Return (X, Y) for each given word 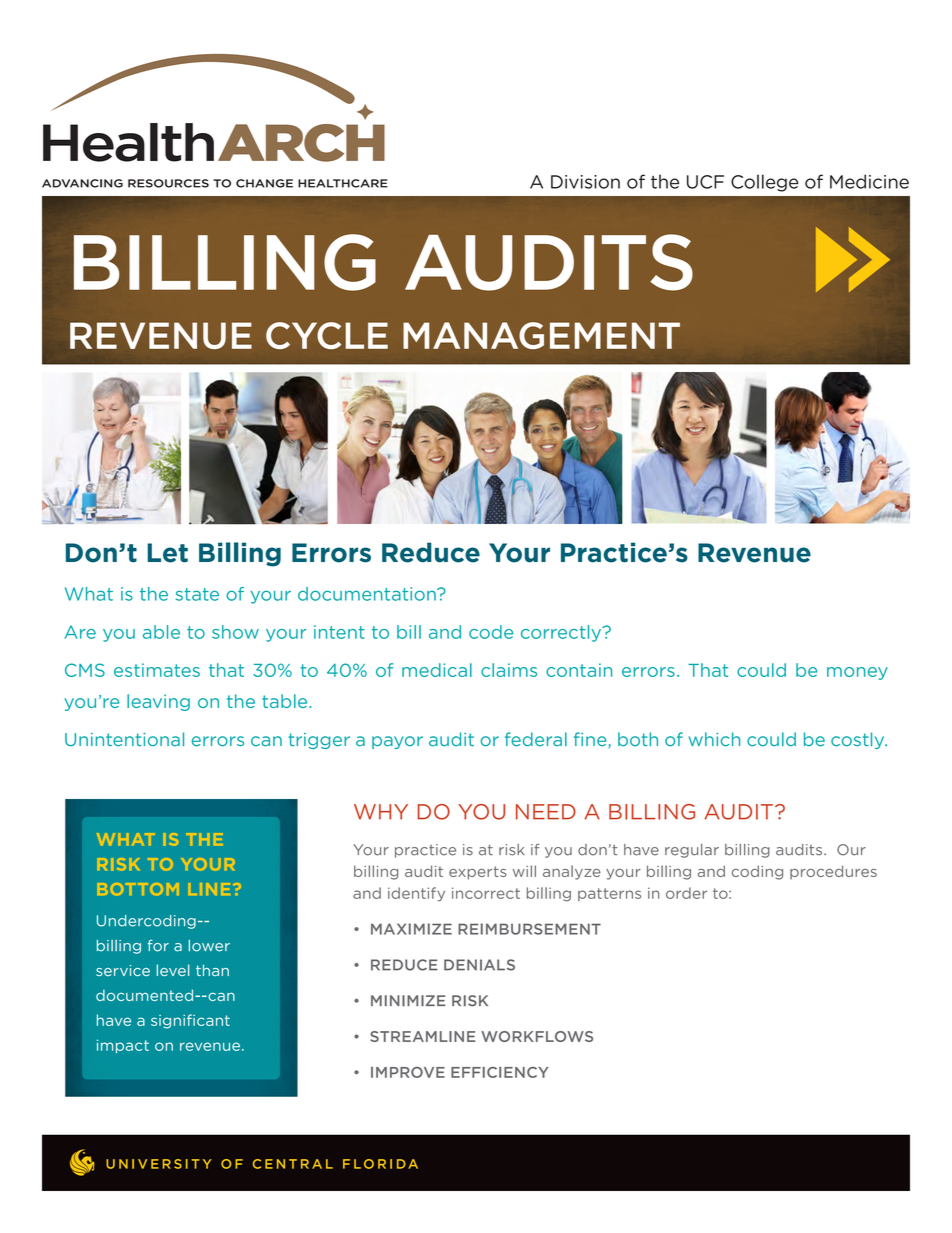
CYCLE (327, 335)
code (491, 632)
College (765, 183)
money (857, 673)
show (235, 632)
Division (585, 182)
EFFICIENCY (500, 1072)
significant (190, 1021)
